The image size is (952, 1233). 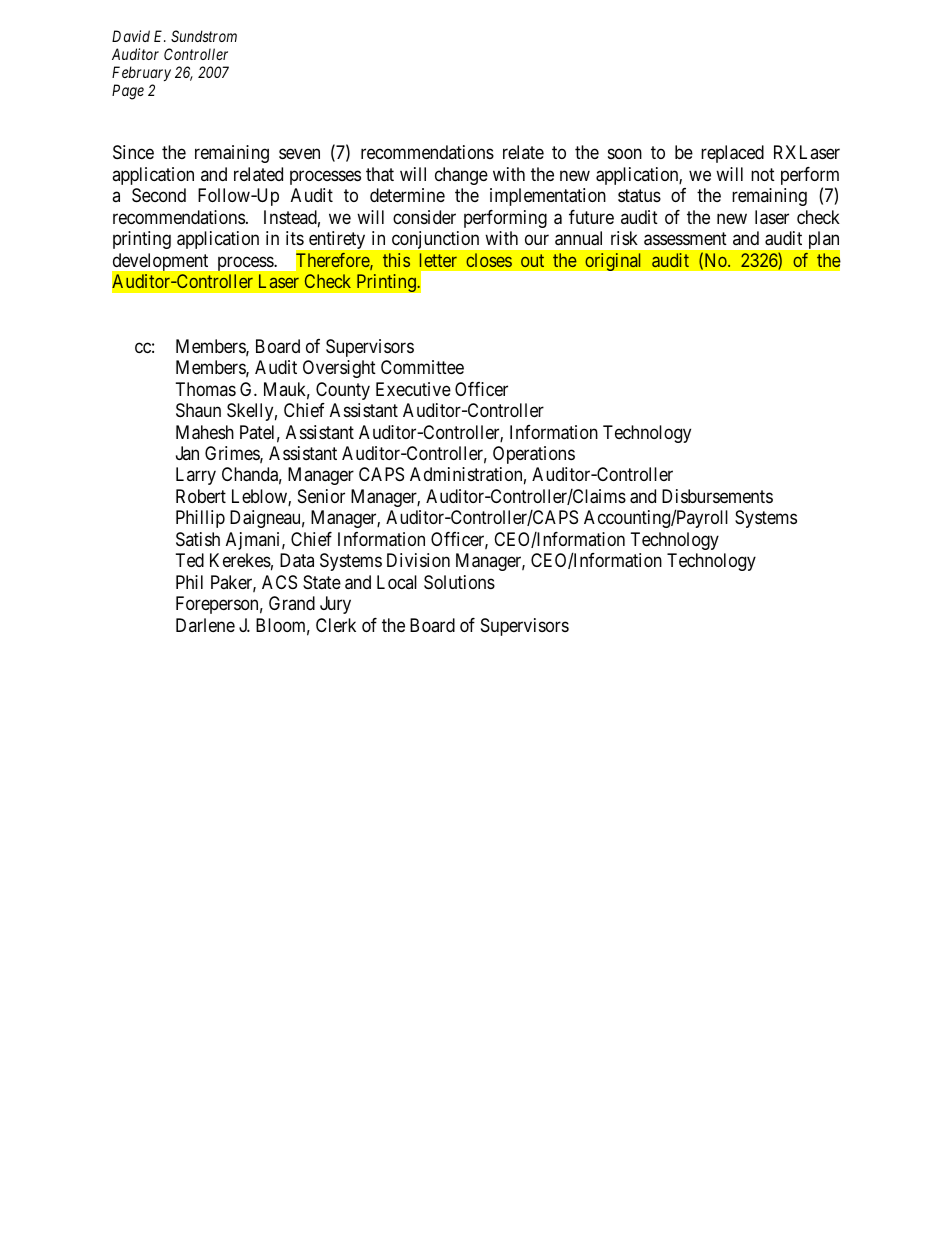 I want to click on February, so click(x=141, y=73).
